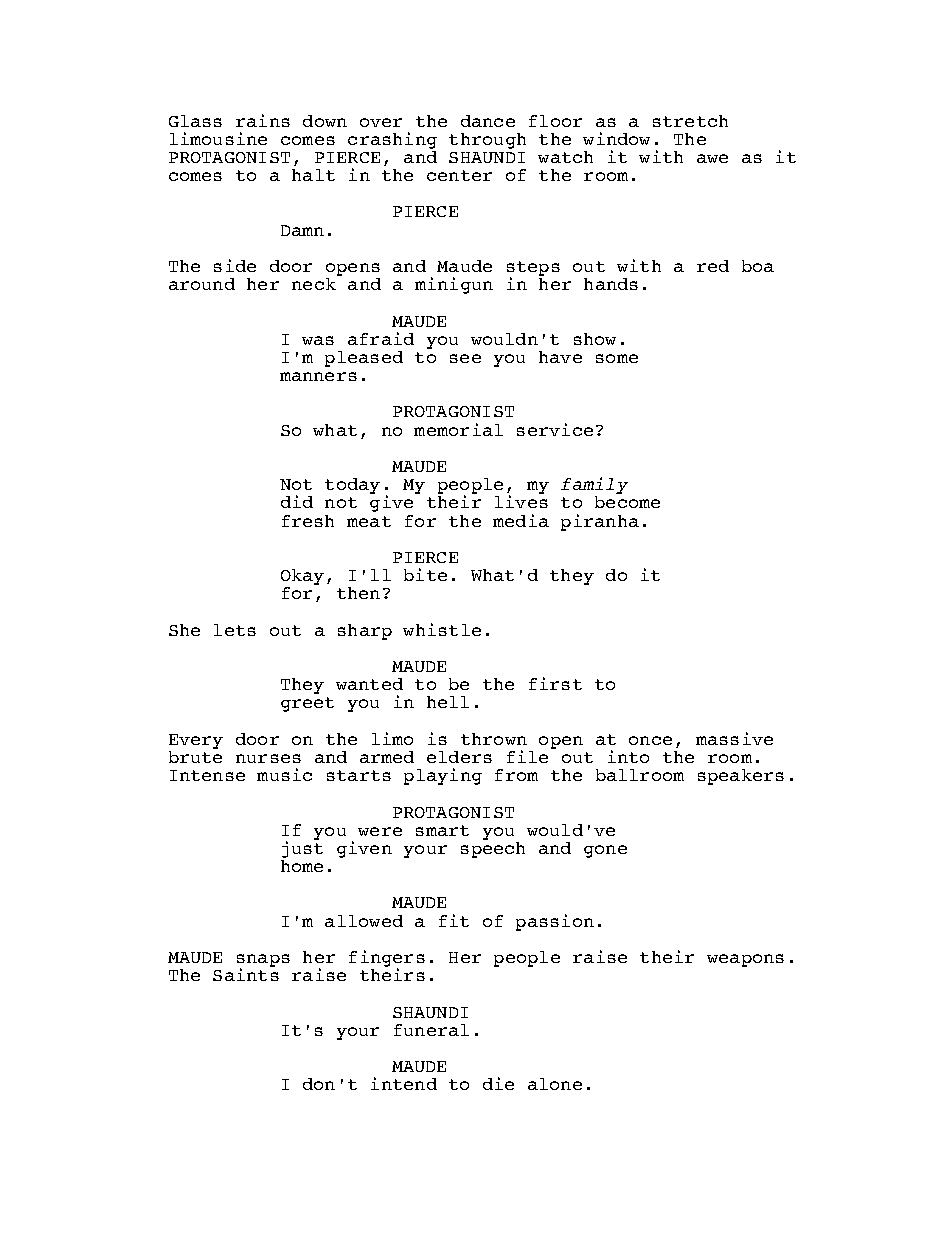 The image size is (952, 1233). I want to click on through, so click(487, 141).
